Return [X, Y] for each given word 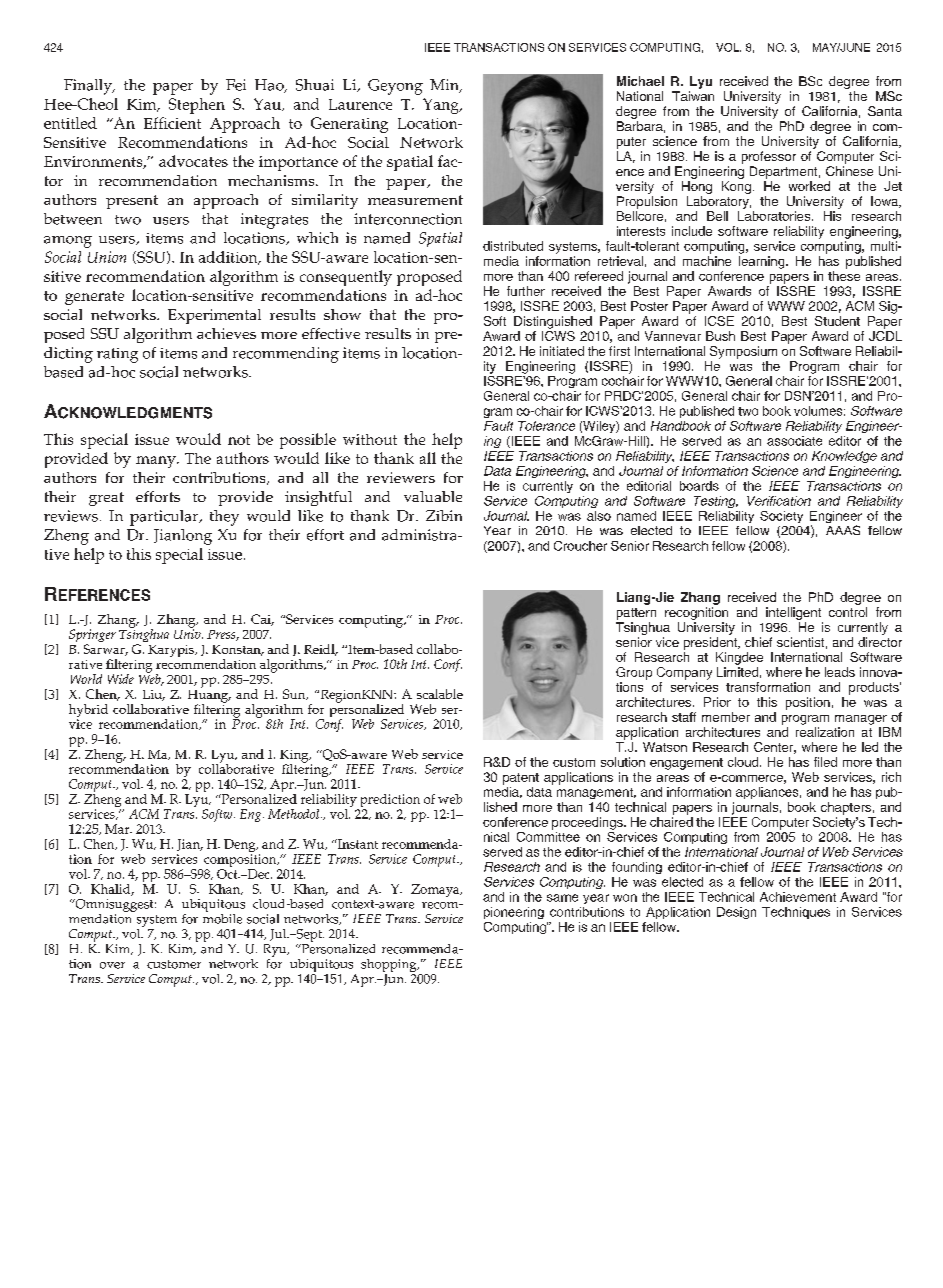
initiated [562, 351]
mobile [222, 917]
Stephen [197, 106]
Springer [92, 637]
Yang [442, 106]
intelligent [793, 613]
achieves [226, 333]
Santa [885, 111]
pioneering [514, 913]
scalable [440, 694]
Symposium [743, 352]
